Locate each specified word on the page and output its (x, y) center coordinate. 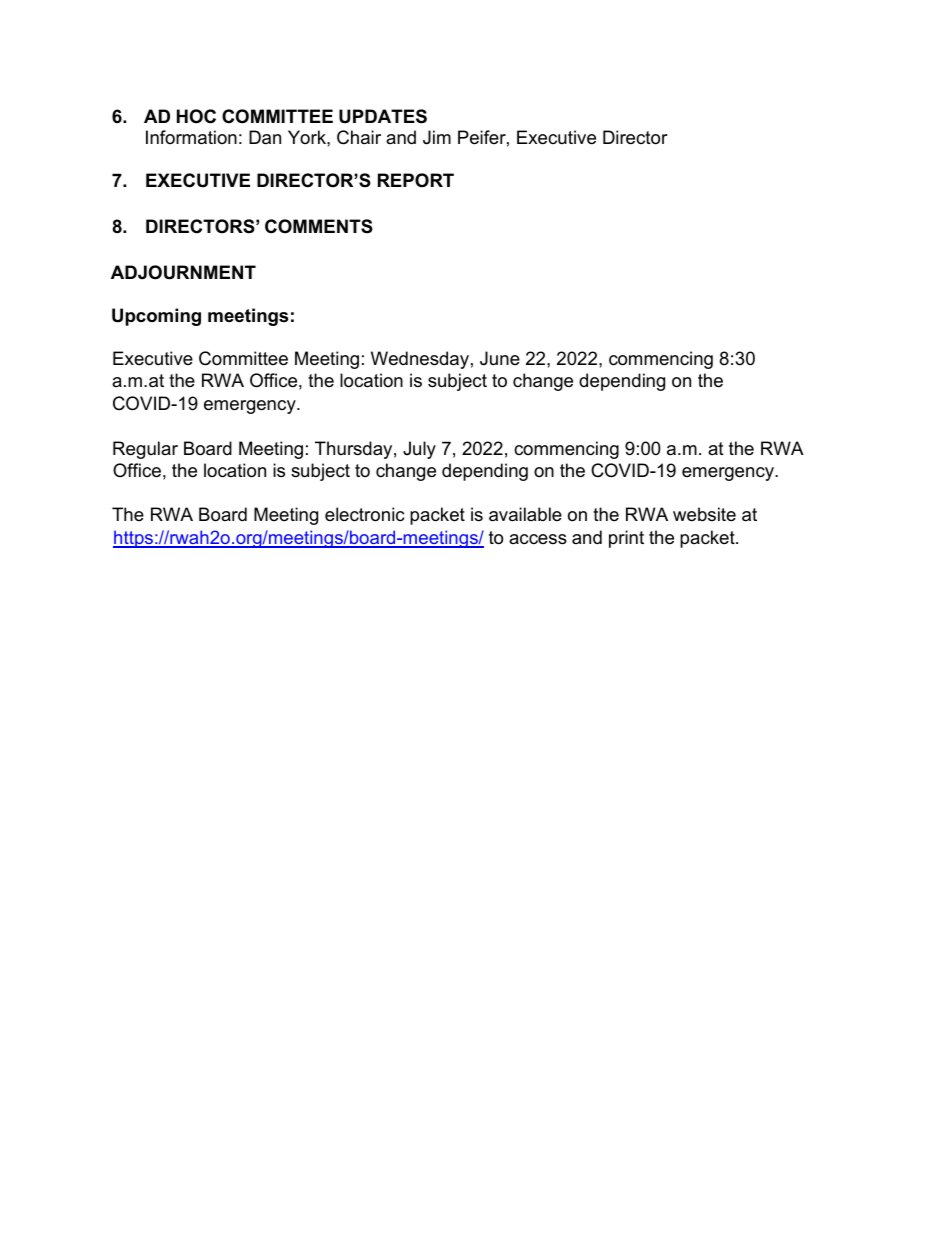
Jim (437, 137)
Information (191, 137)
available (525, 514)
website (704, 514)
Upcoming (156, 317)
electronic (364, 514)
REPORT (416, 180)
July (419, 450)
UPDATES (383, 116)
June (500, 358)
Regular (145, 450)
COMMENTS (319, 226)
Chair (359, 137)
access (538, 539)
